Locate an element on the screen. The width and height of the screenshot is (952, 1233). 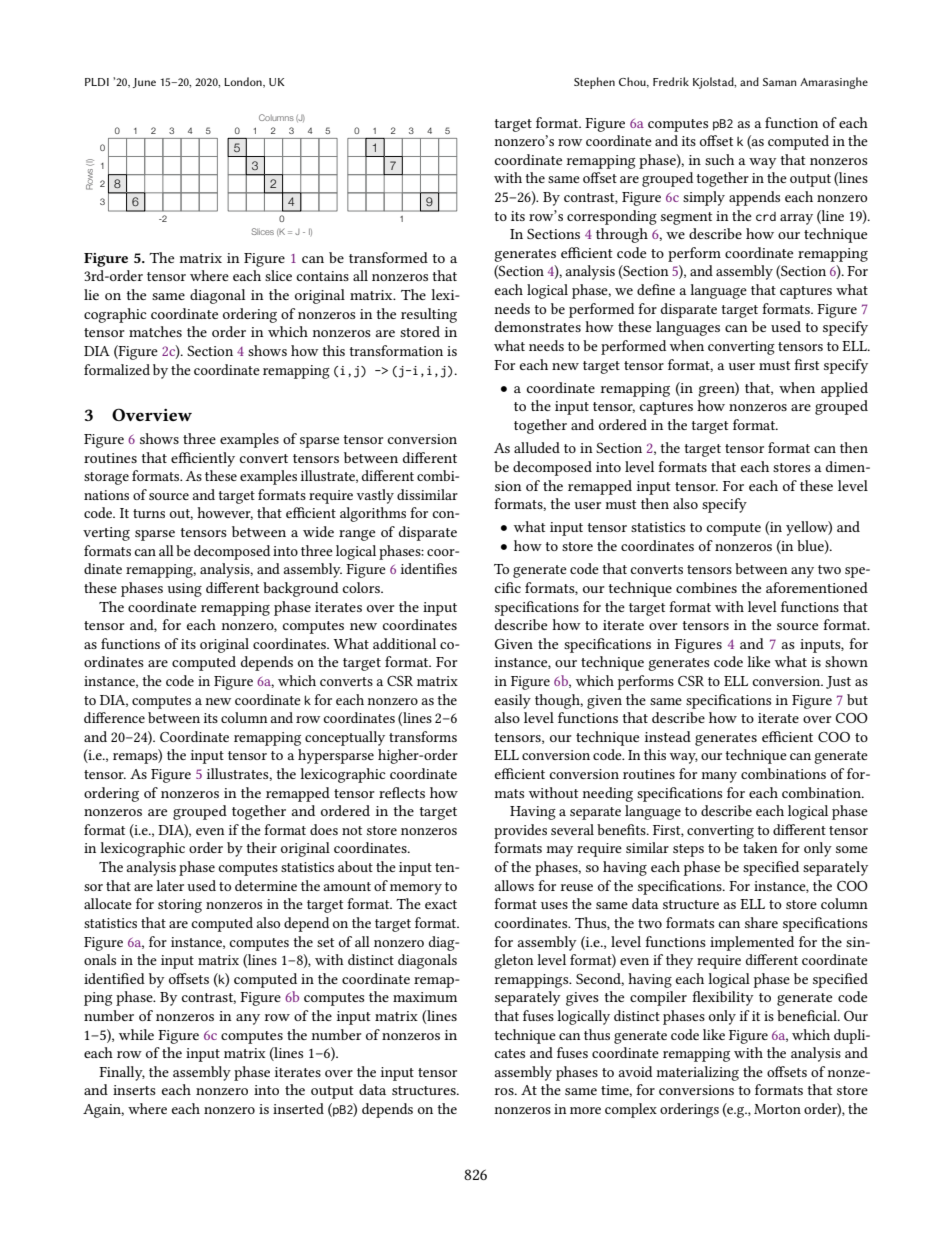
inserts is located at coordinates (134, 1090).
